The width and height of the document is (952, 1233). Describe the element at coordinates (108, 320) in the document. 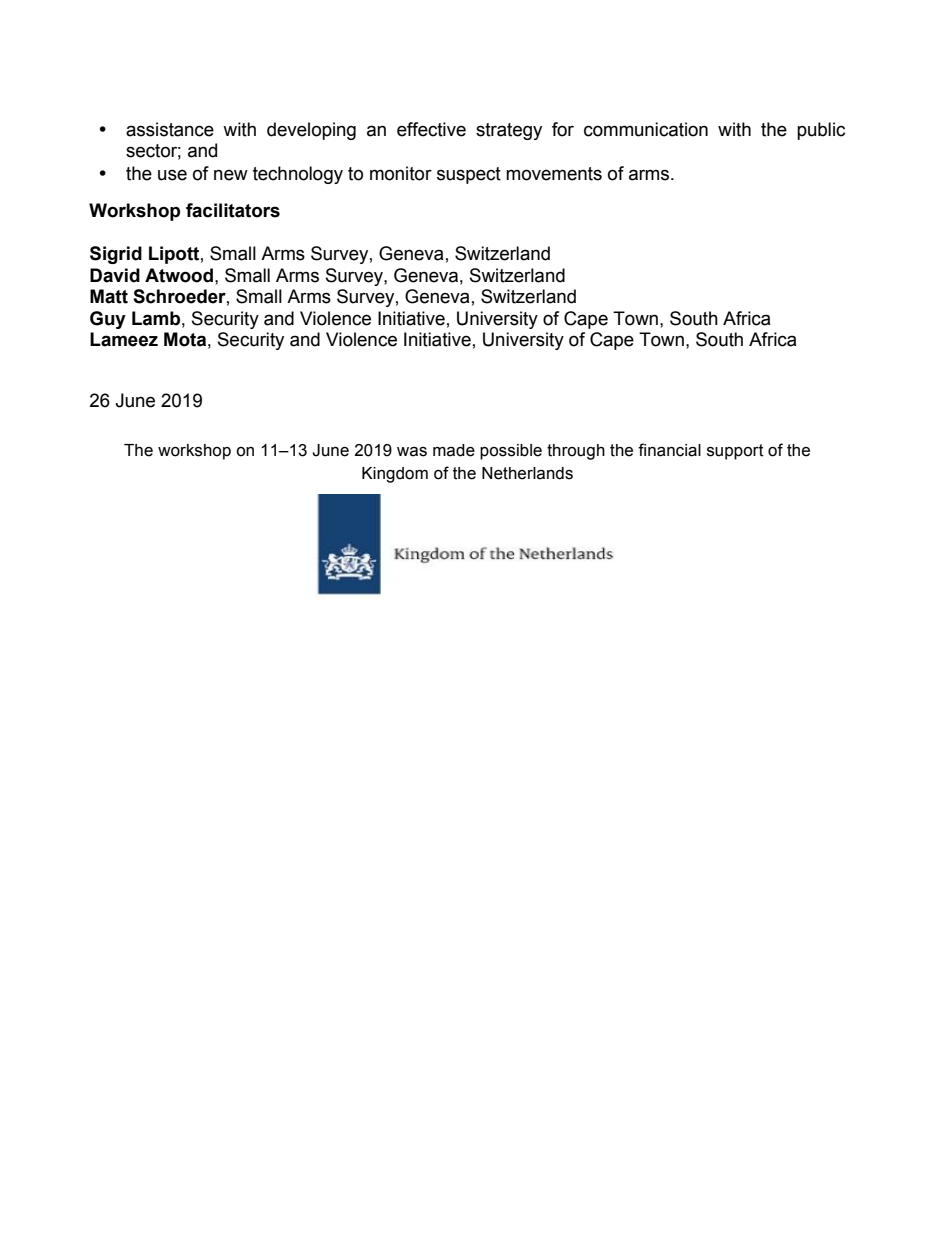

I see `Guy` at that location.
